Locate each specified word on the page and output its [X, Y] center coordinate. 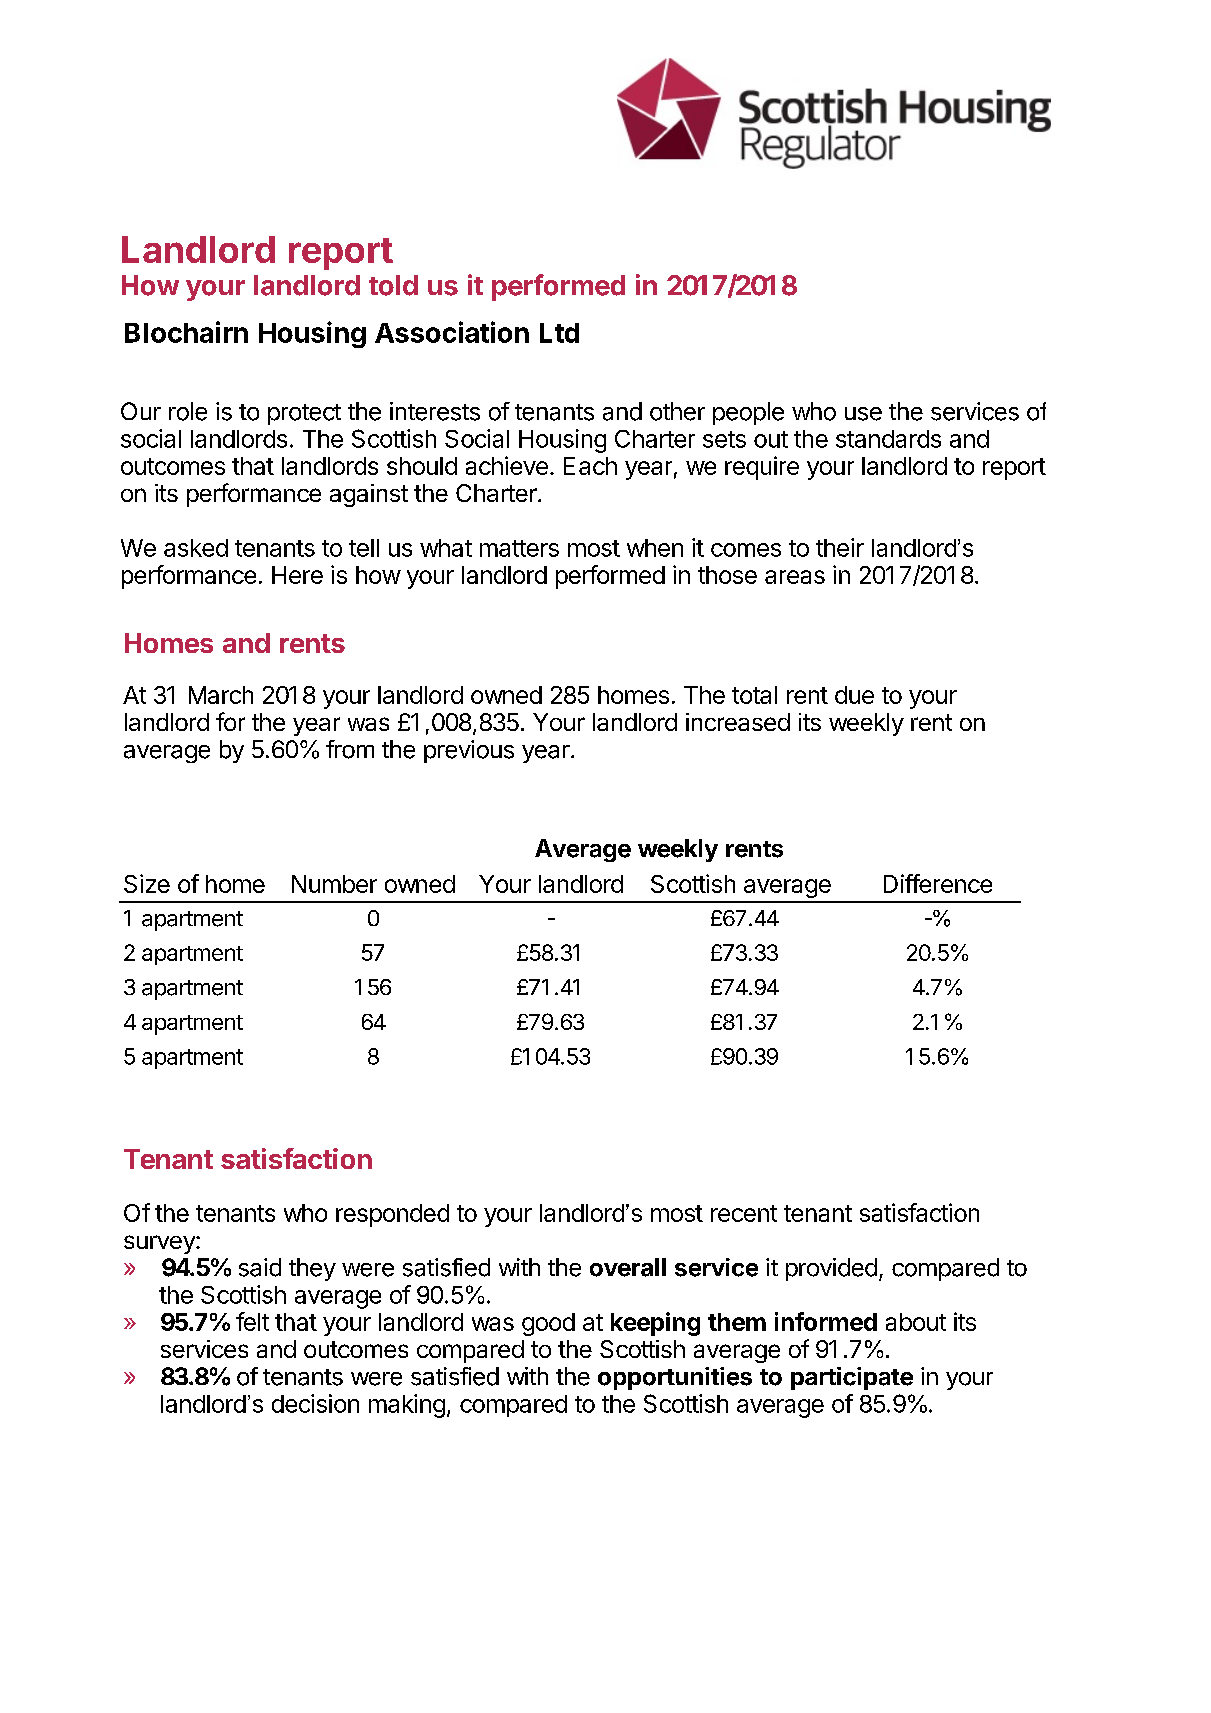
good [548, 1324]
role [188, 411]
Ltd [559, 333]
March [221, 695]
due [854, 695]
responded [392, 1215]
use [863, 414]
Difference [938, 883]
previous [469, 751]
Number [334, 884]
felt [252, 1321]
